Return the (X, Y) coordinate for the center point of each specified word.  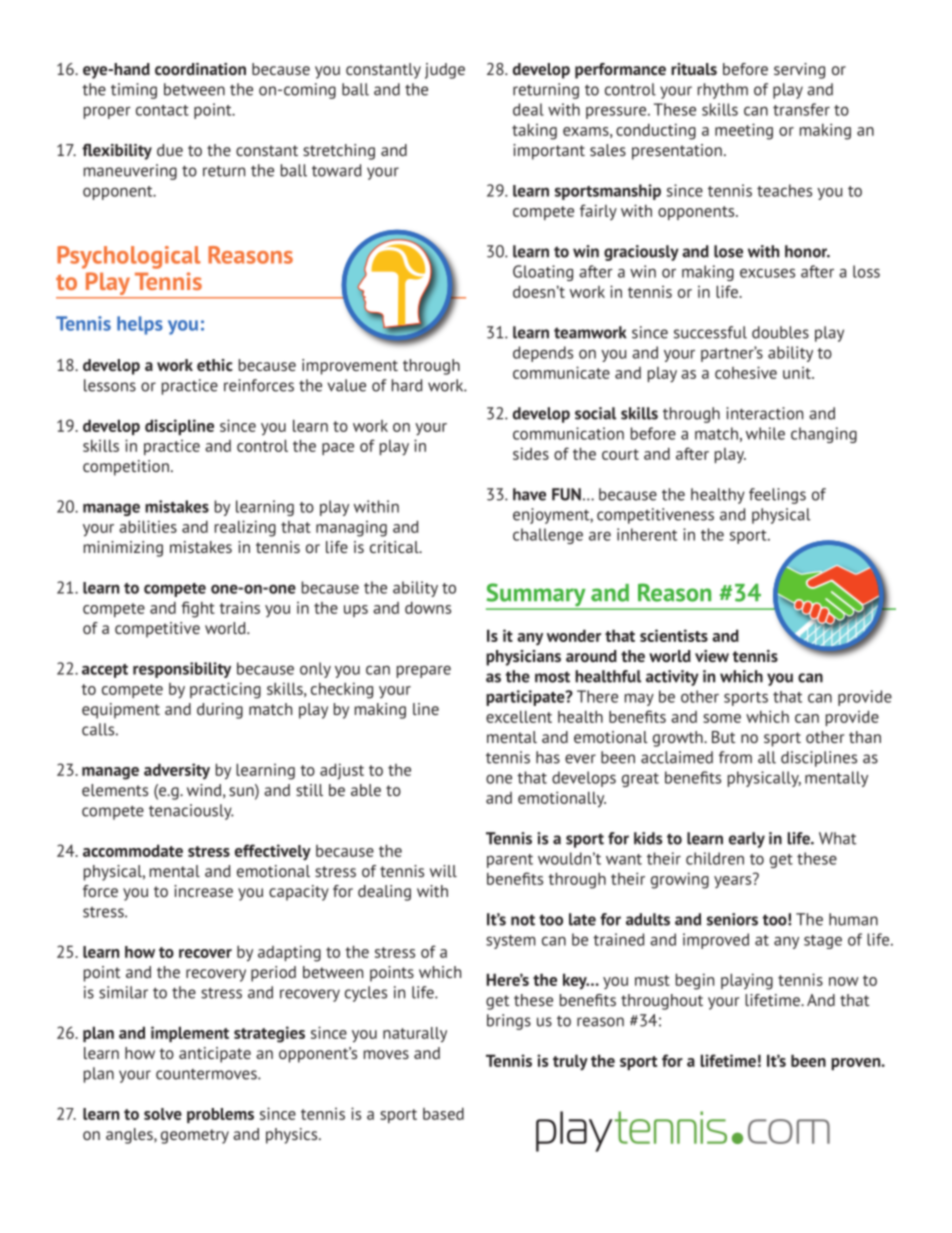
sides (531, 453)
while (765, 433)
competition (126, 468)
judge (445, 71)
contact (162, 110)
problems (220, 1115)
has (548, 757)
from (735, 757)
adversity (177, 771)
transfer (801, 109)
